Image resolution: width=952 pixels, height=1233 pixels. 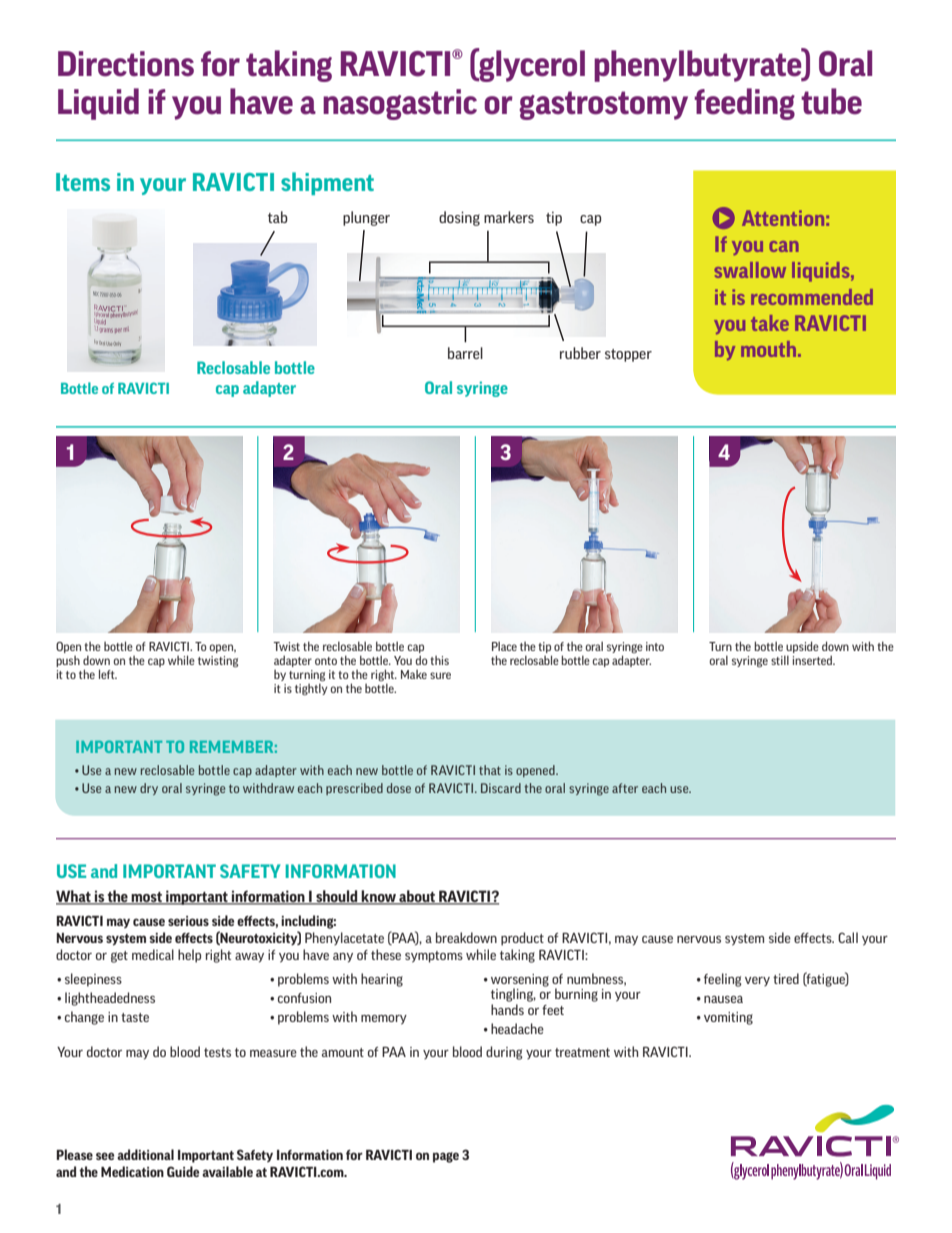 I want to click on feeding, so click(x=744, y=104).
